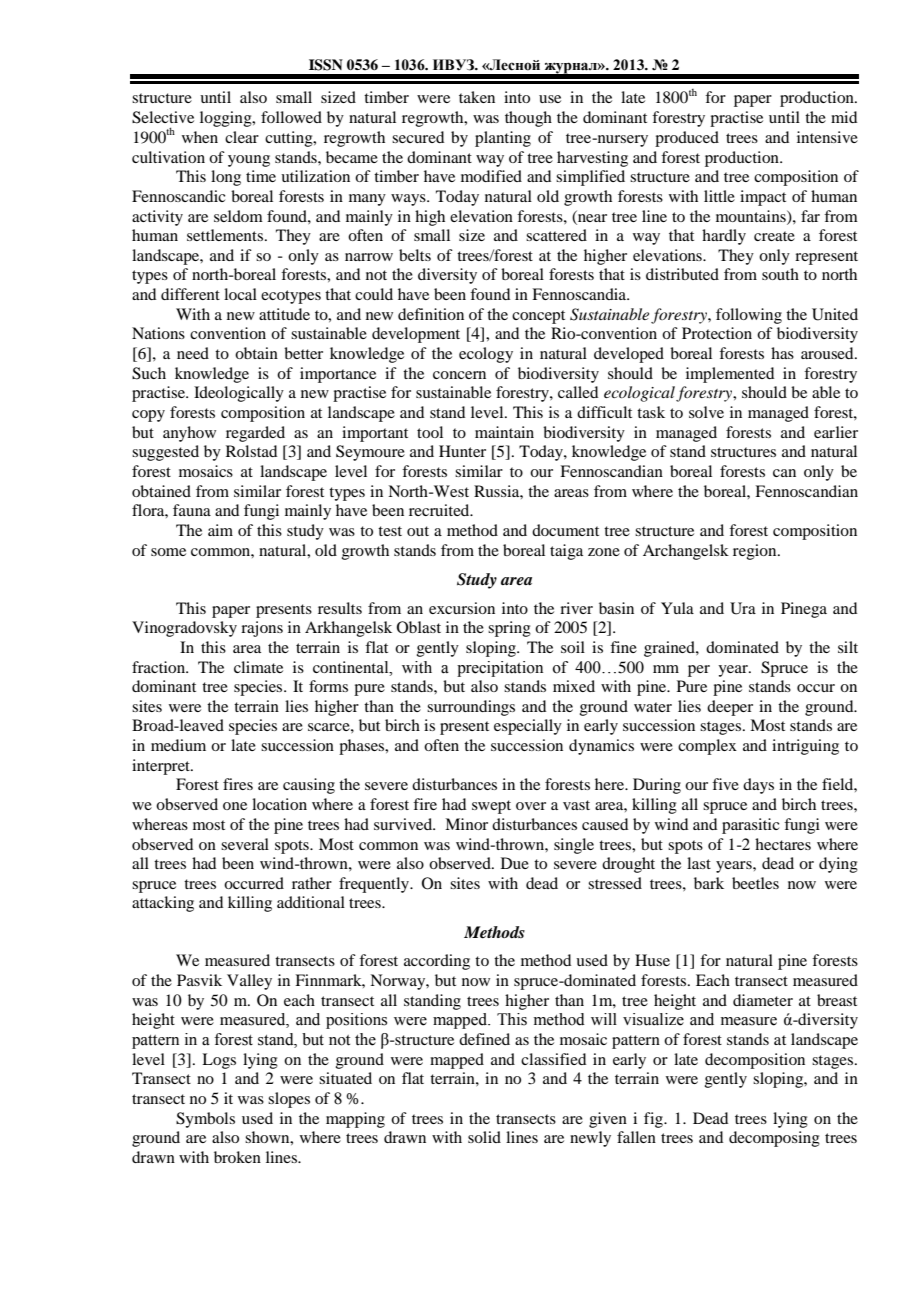 The image size is (924, 1308). I want to click on decomposing, so click(774, 1139).
